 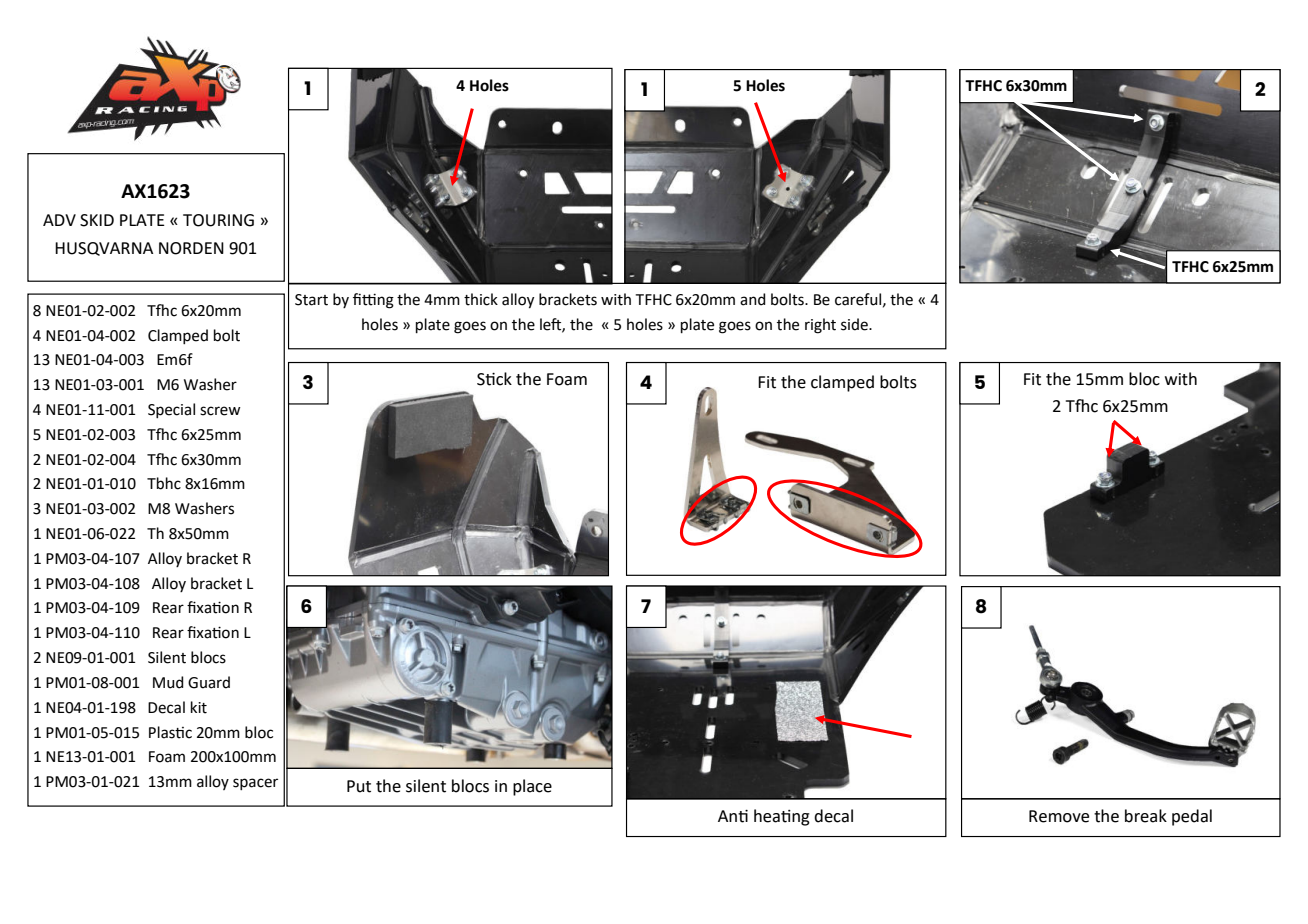 I want to click on and, so click(x=753, y=299).
